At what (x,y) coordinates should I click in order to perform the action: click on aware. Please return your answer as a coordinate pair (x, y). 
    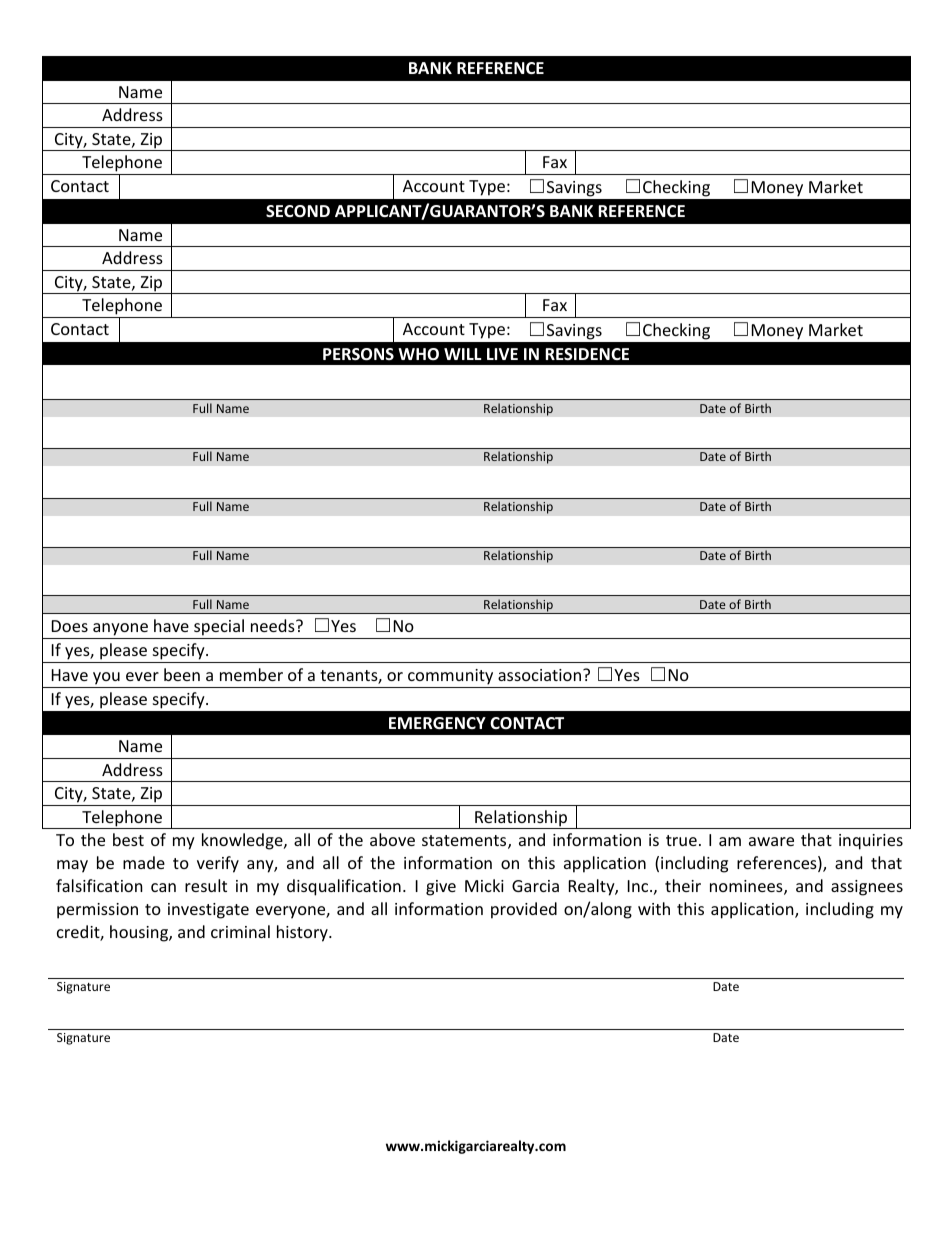
    Looking at the image, I should click on (771, 841).
